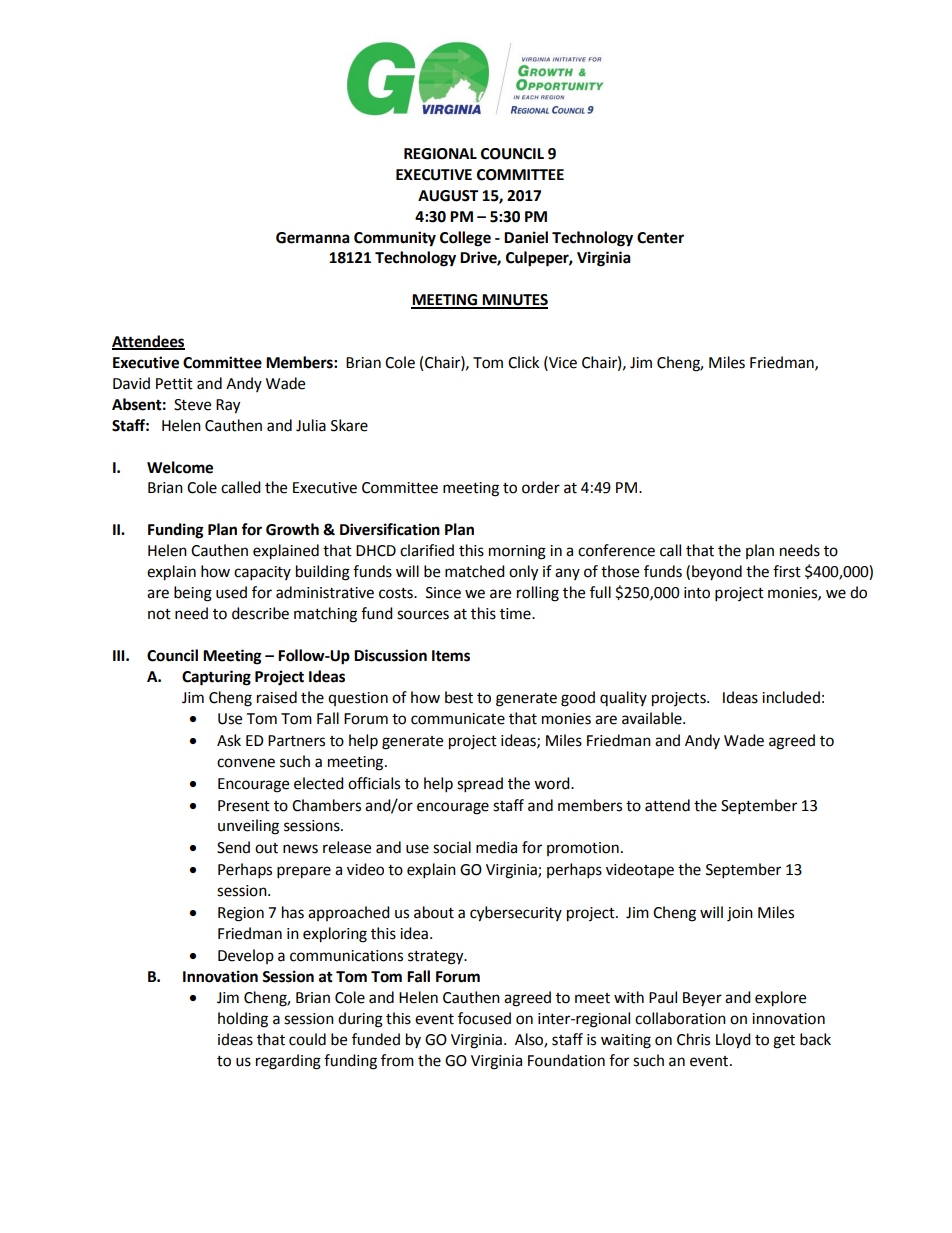  I want to click on order, so click(541, 487).
